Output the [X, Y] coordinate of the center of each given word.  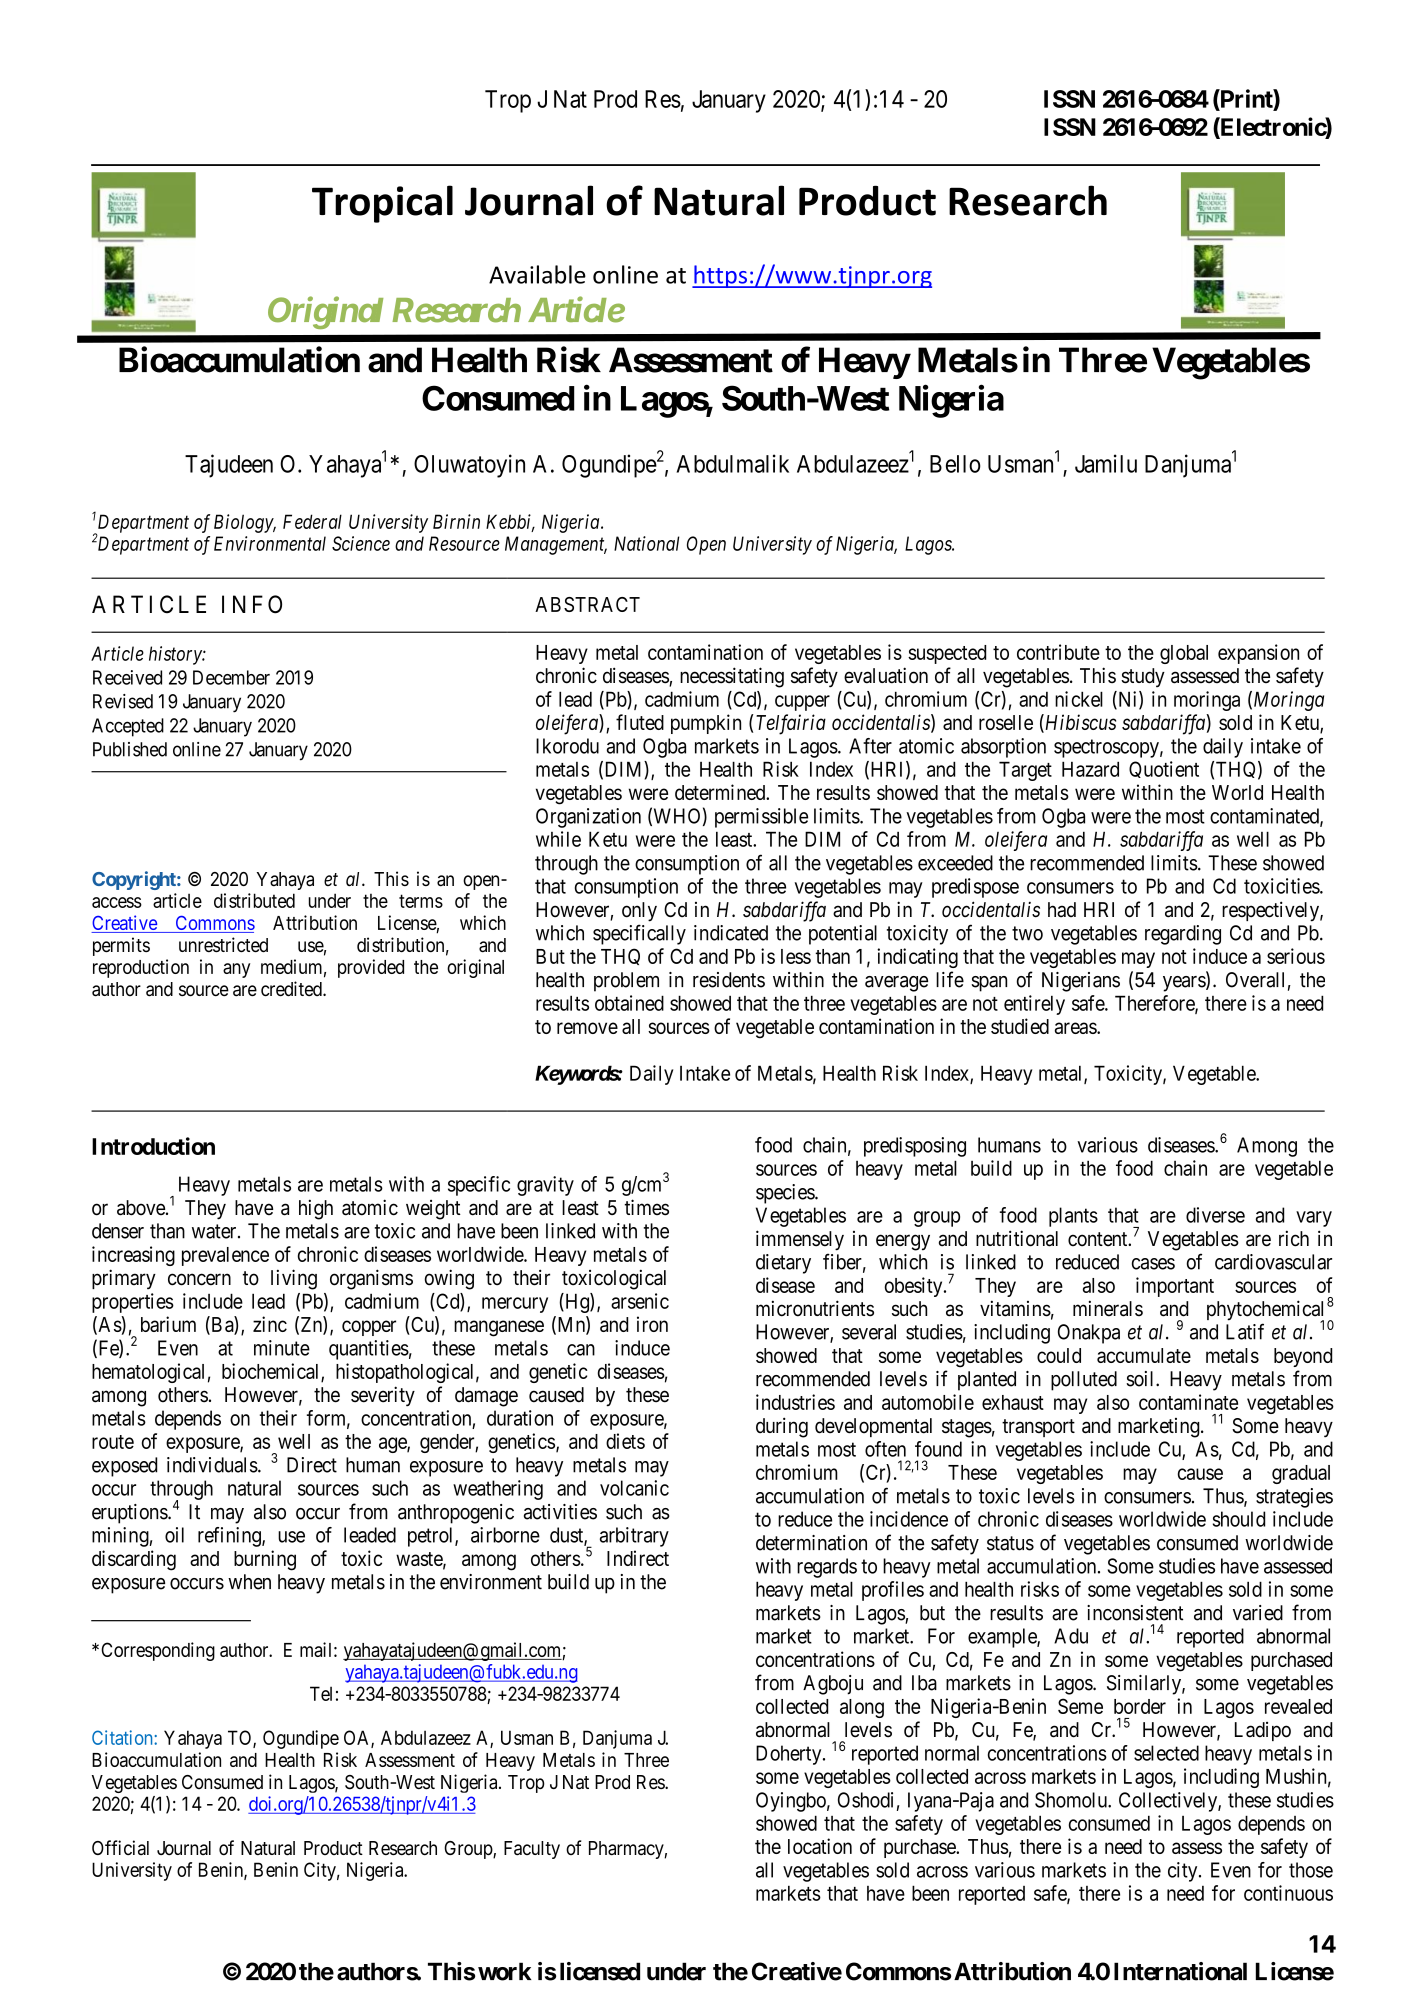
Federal [312, 521]
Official [120, 1847]
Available [537, 274]
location [820, 1846]
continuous [1288, 1893]
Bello [955, 464]
